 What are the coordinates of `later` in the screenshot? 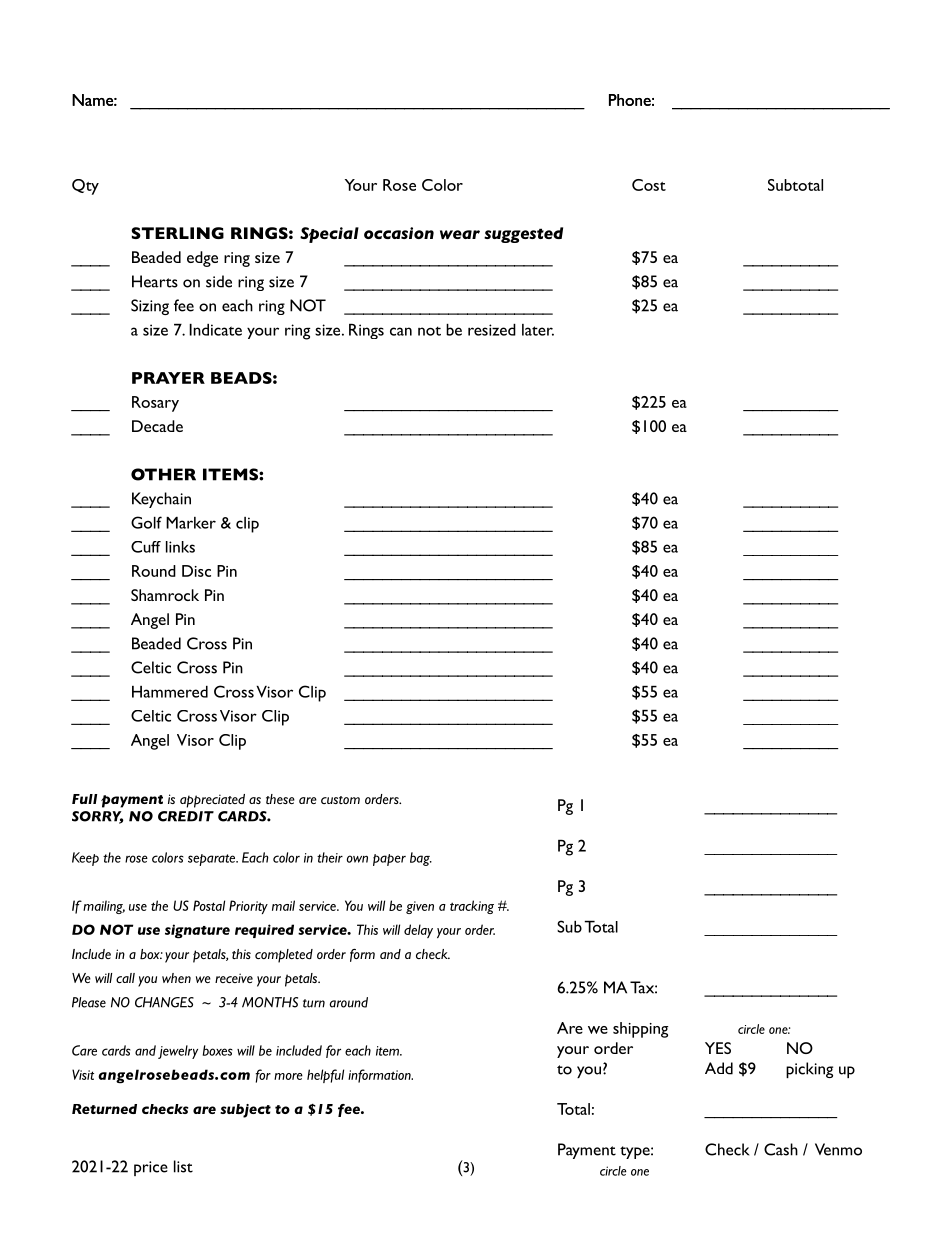 It's located at (538, 330).
